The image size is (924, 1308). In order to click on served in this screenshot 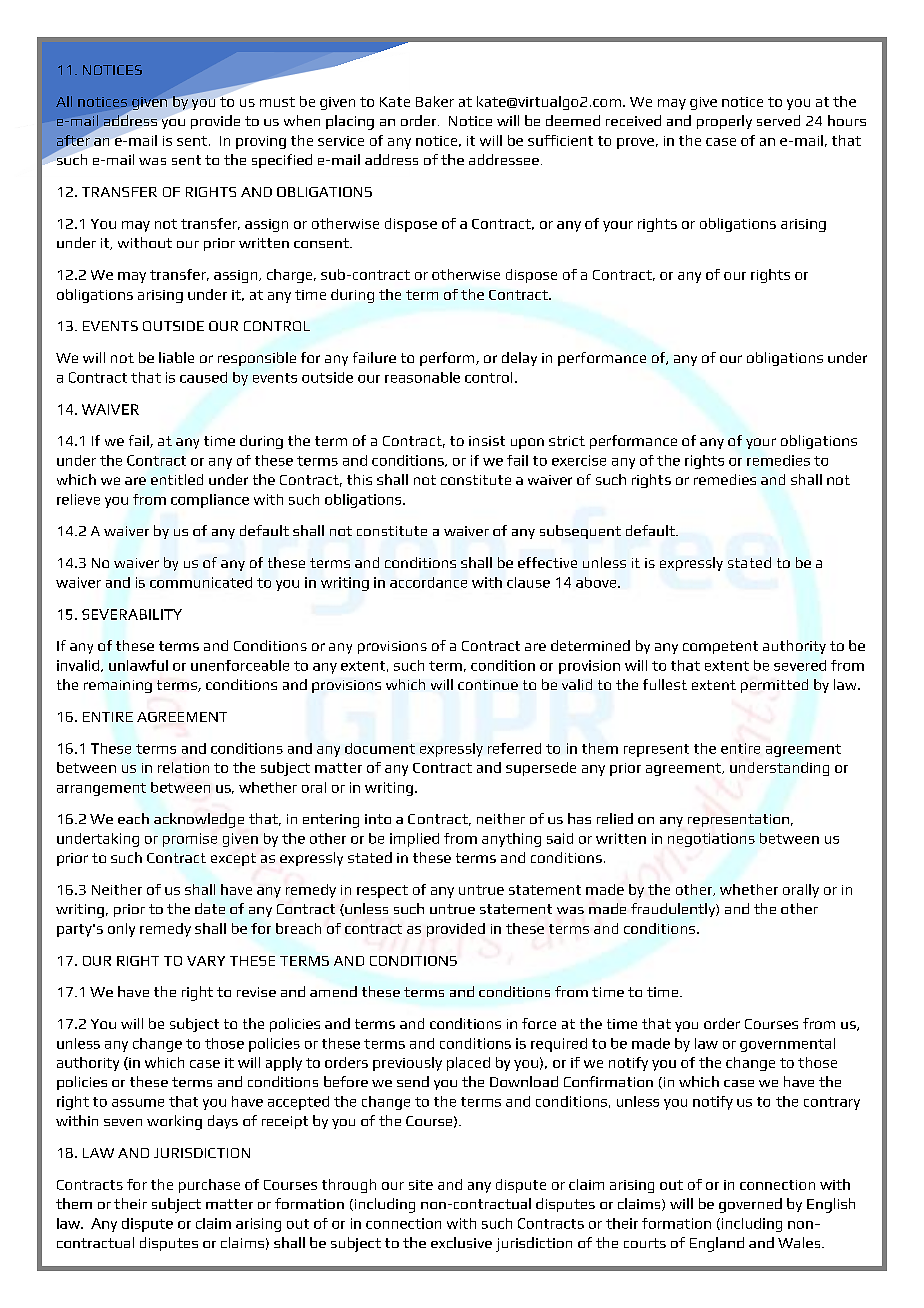, I will do `click(778, 120)`.
